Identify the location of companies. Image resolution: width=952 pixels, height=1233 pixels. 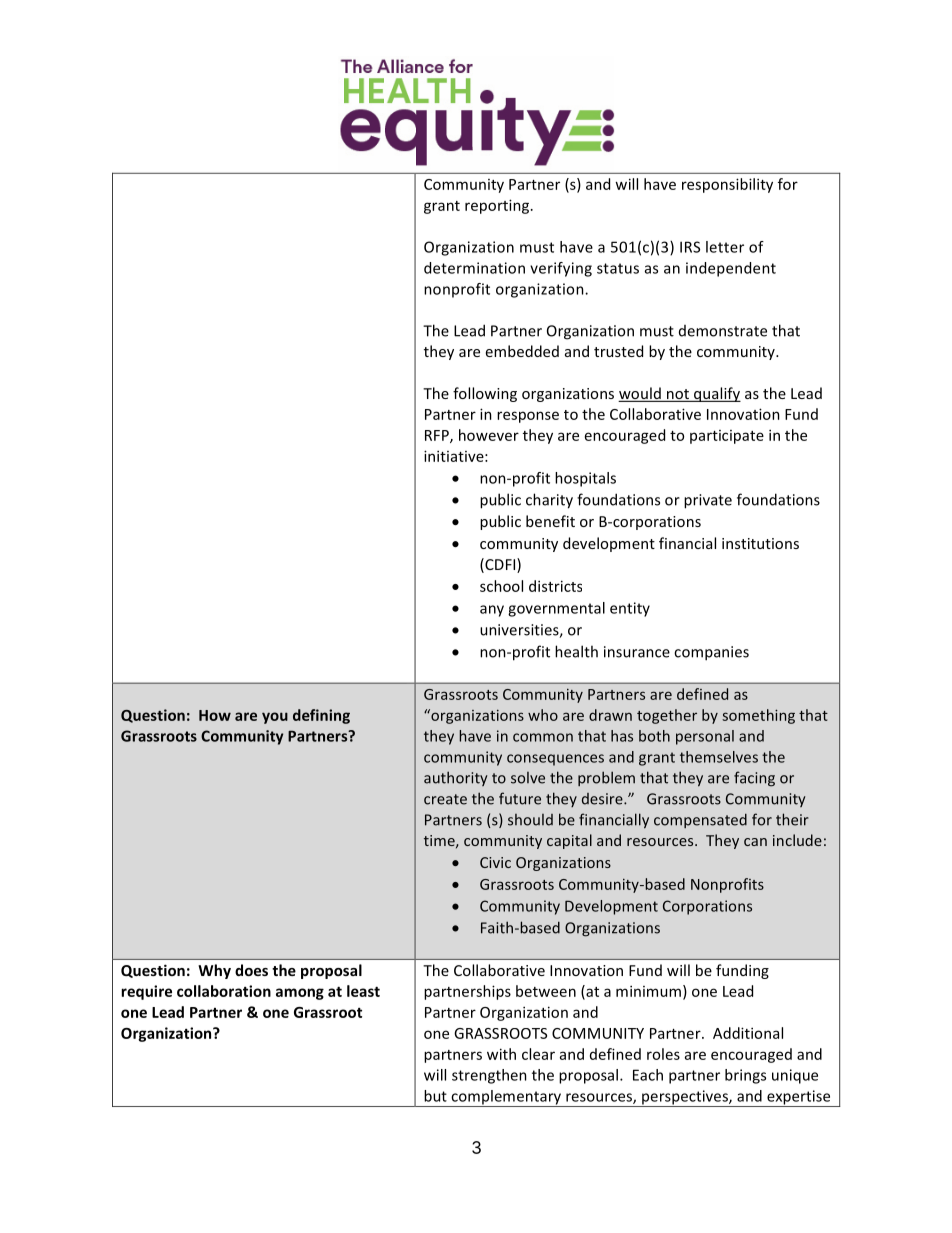
(711, 653).
